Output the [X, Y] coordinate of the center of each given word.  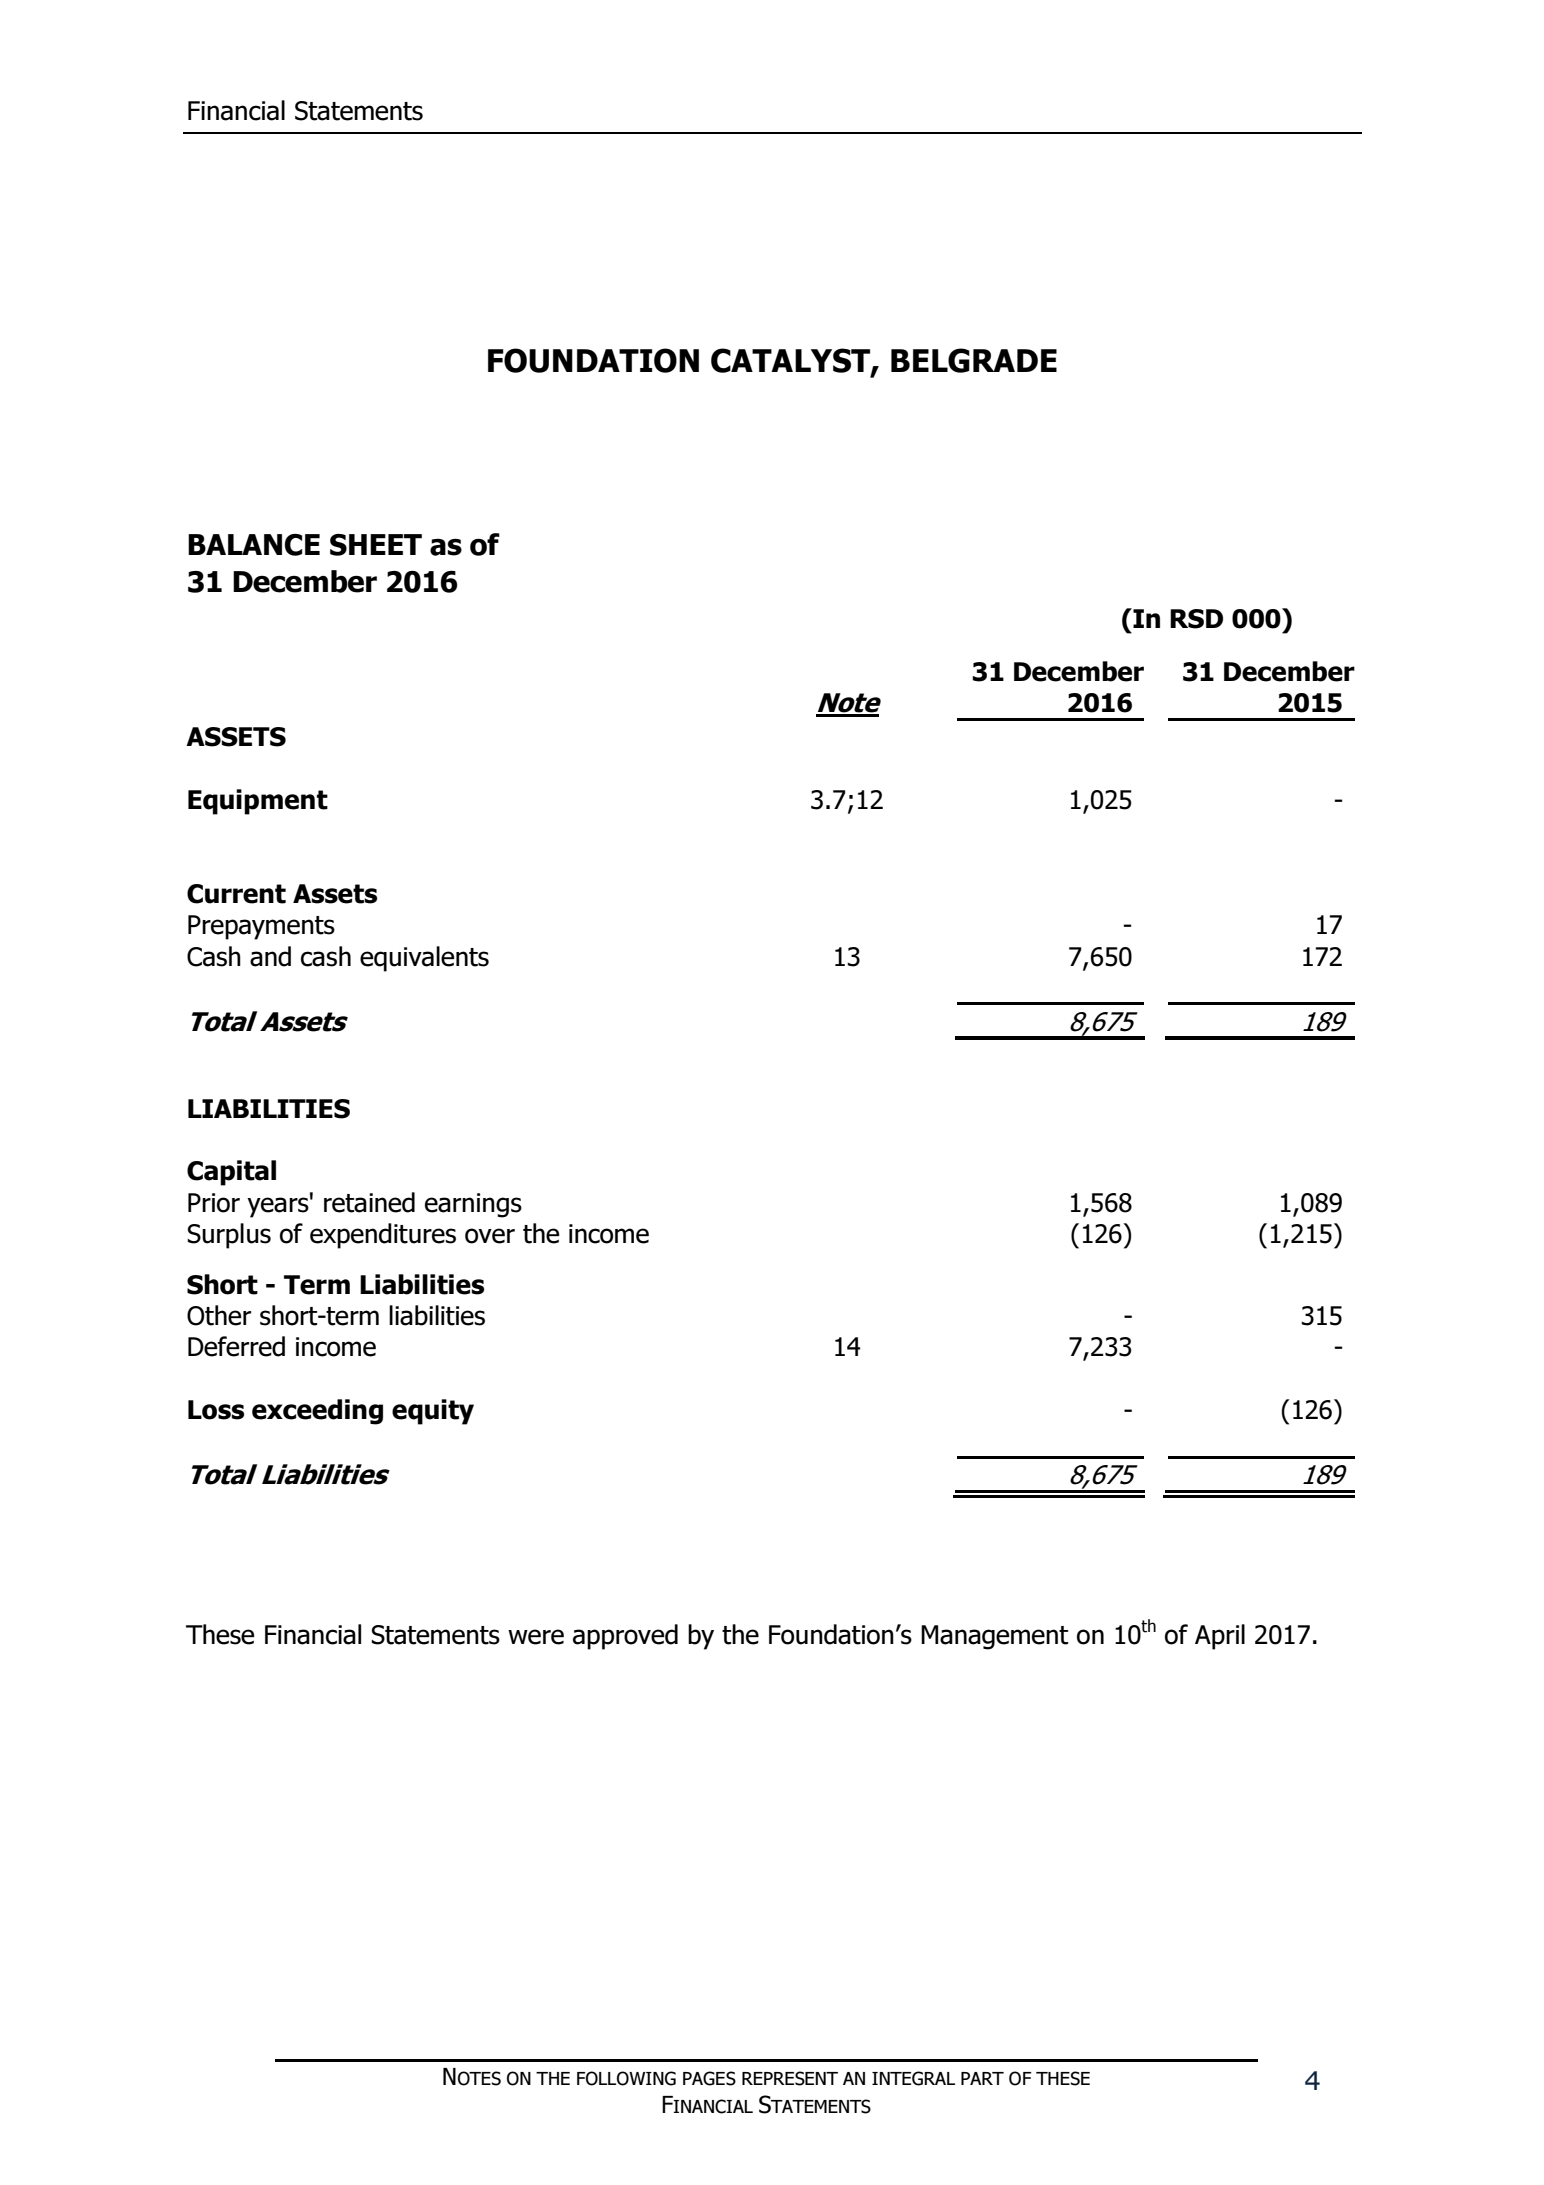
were [536, 1637]
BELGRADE [974, 360]
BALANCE [254, 545]
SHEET [376, 545]
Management [994, 1637]
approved [625, 1637]
